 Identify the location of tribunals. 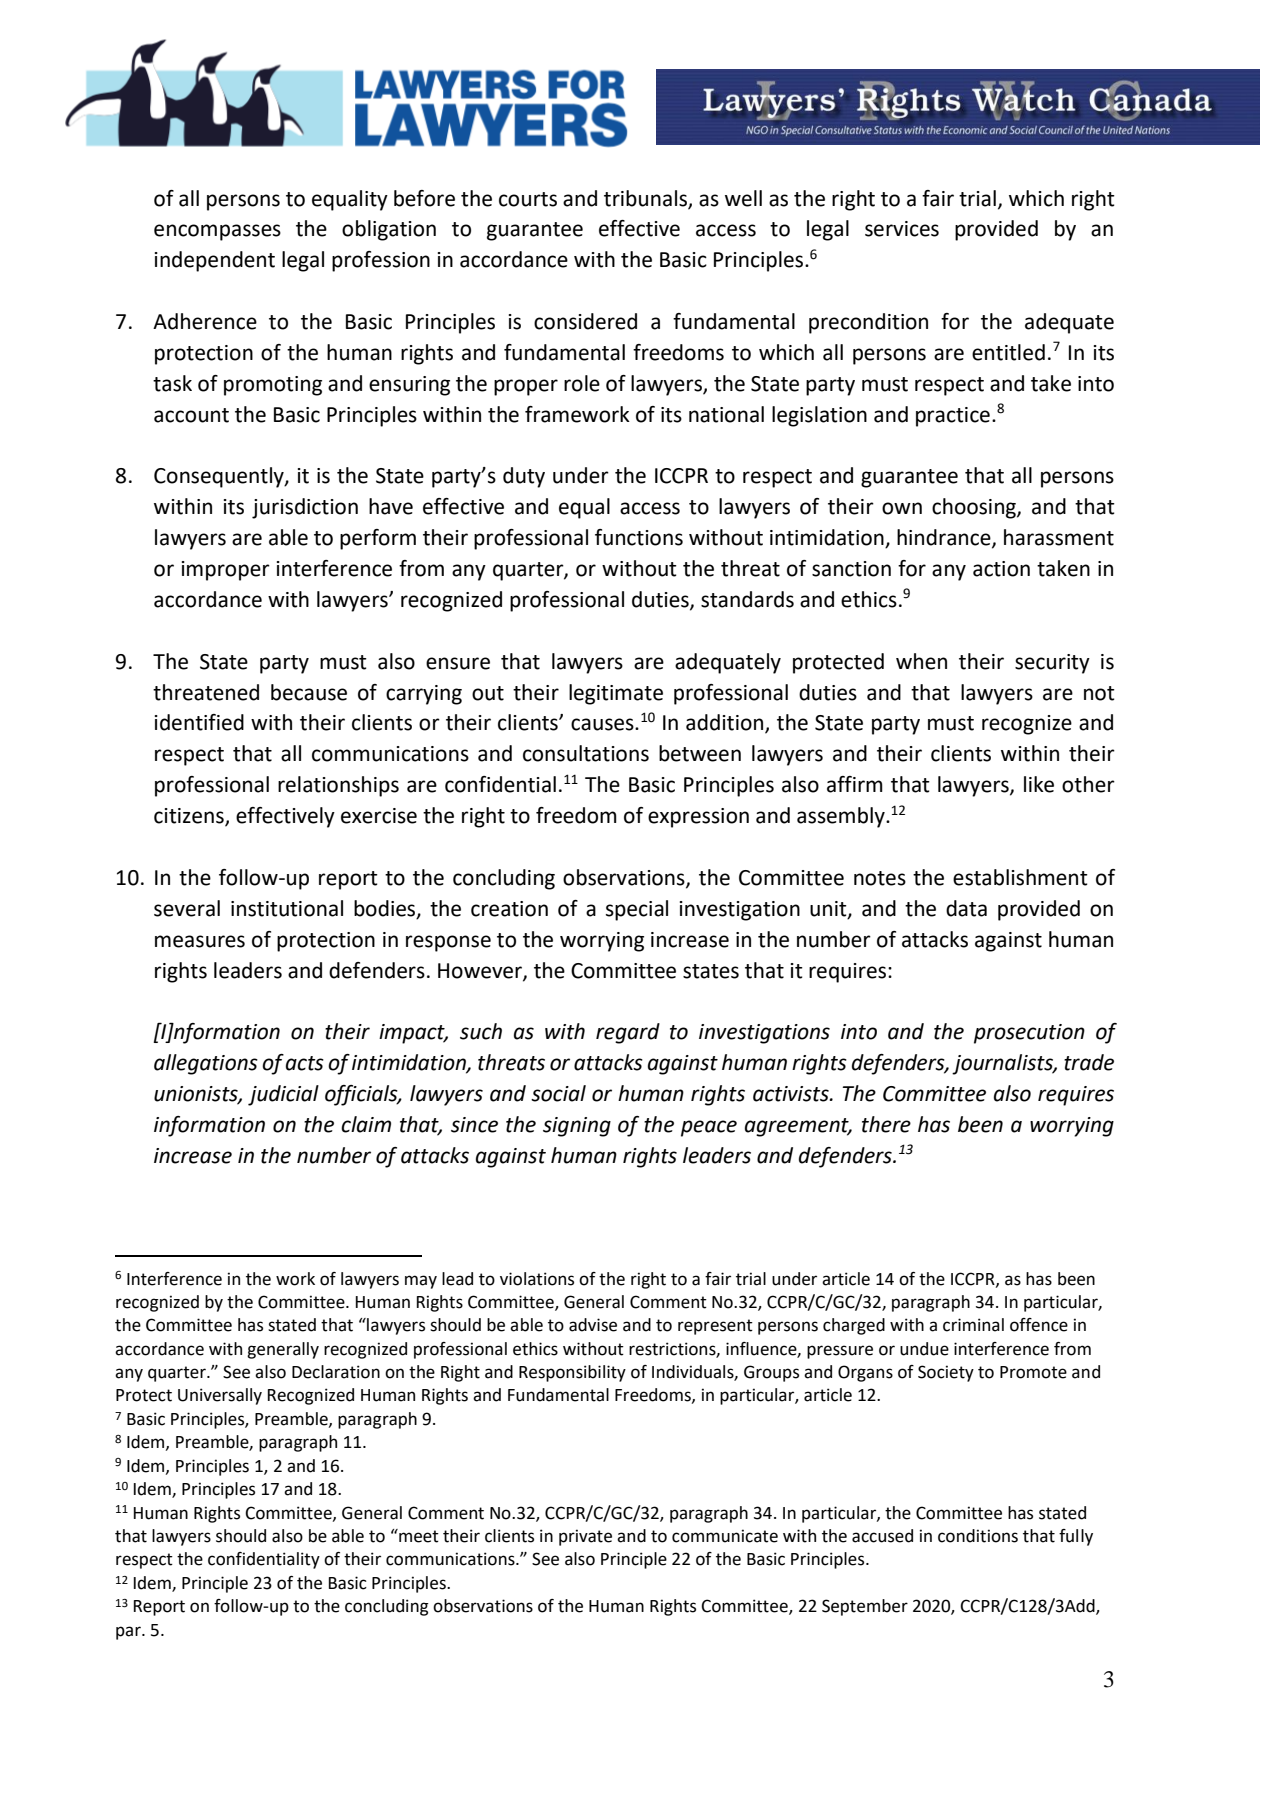
(646, 199).
